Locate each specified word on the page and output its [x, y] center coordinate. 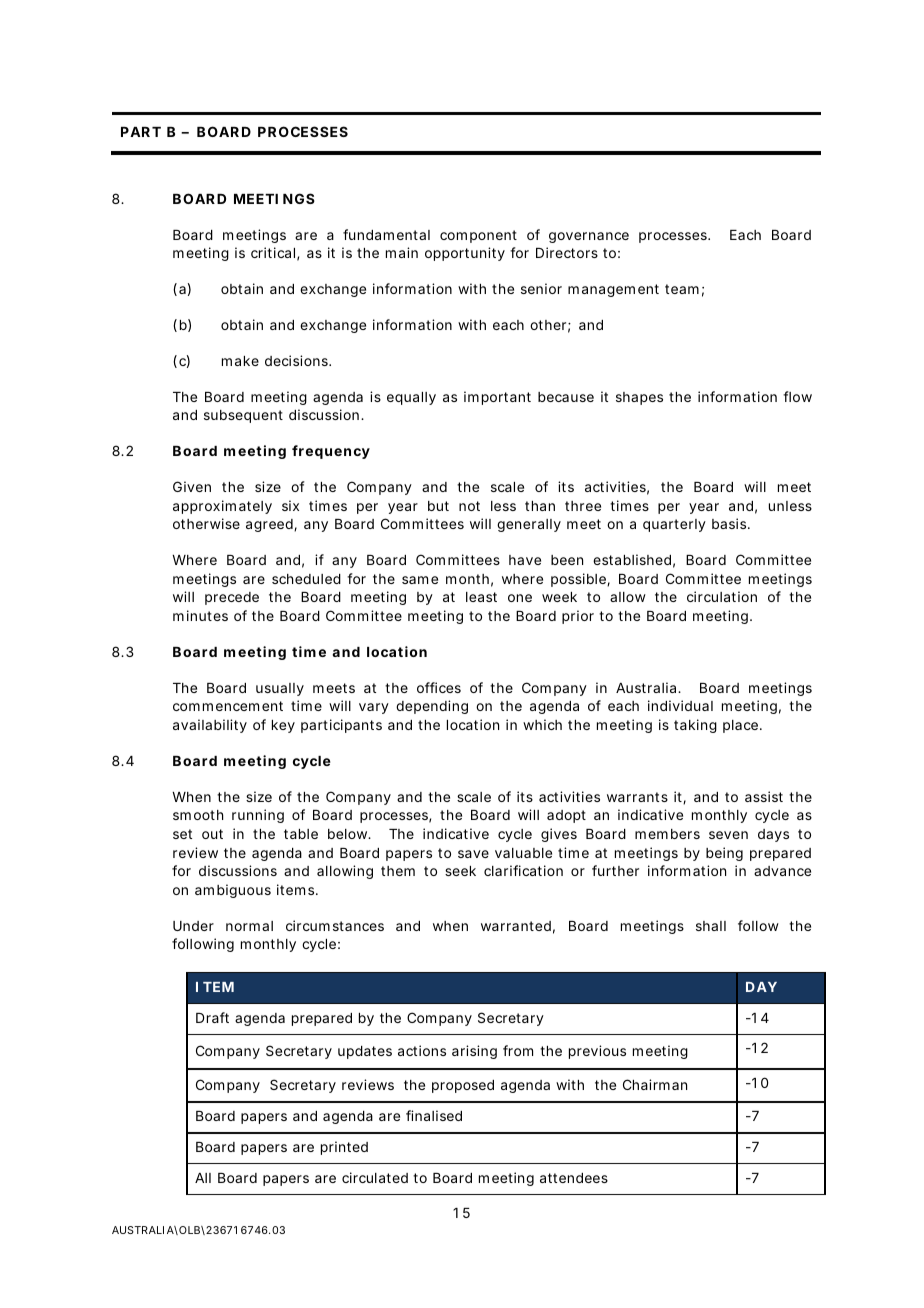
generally [529, 525]
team [684, 290]
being [724, 854]
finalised [434, 1115]
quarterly [674, 525]
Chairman [655, 1084]
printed [344, 1148]
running [258, 816]
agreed [271, 525]
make [240, 361]
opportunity [465, 254]
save [473, 854]
